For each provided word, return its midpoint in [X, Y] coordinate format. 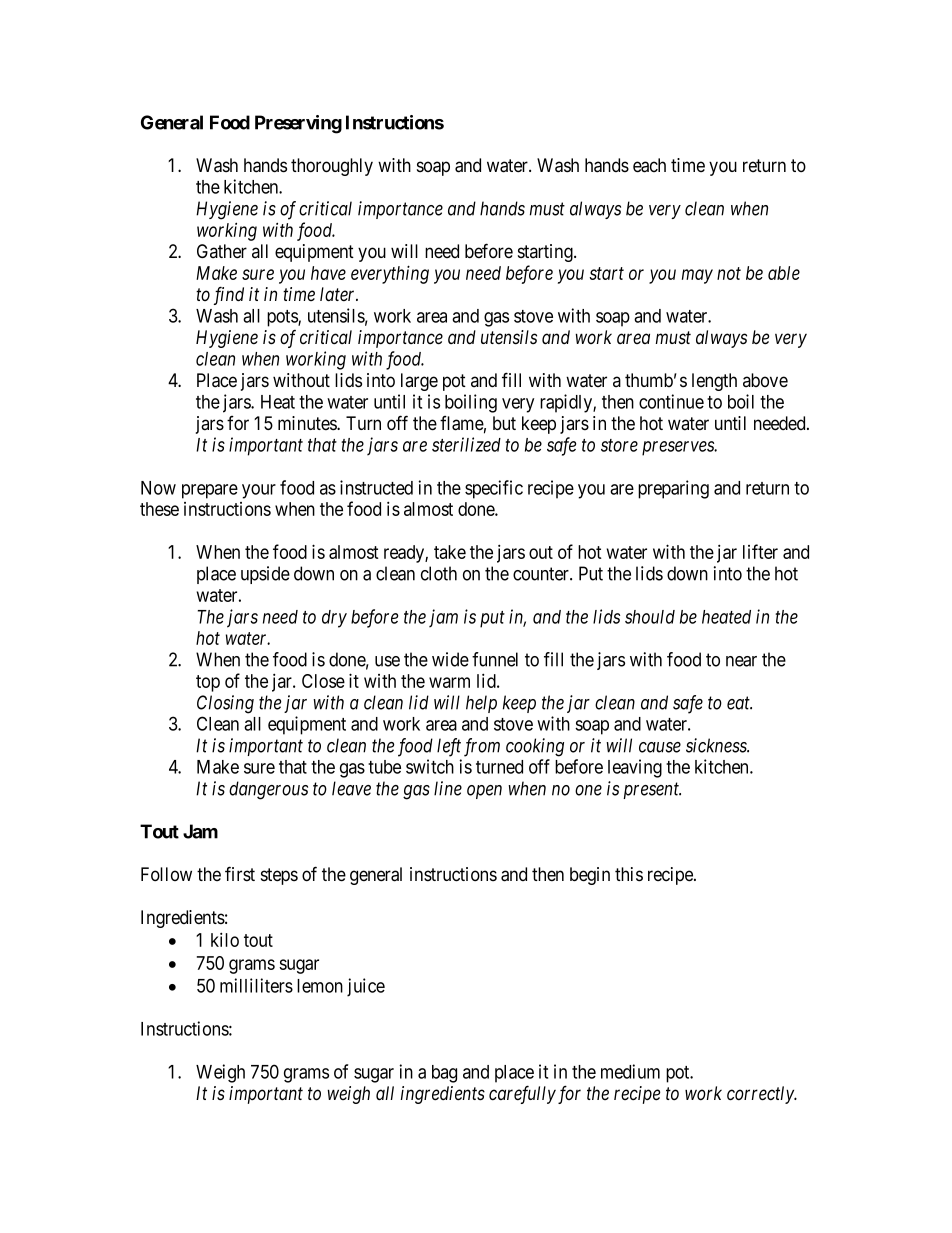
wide [450, 659]
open [484, 792]
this [629, 874]
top [208, 683]
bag [444, 1074]
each [649, 165]
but [504, 423]
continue [671, 401]
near [741, 661]
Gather [222, 251]
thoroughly [332, 167]
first [240, 874]
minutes [308, 423]
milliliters [256, 985]
